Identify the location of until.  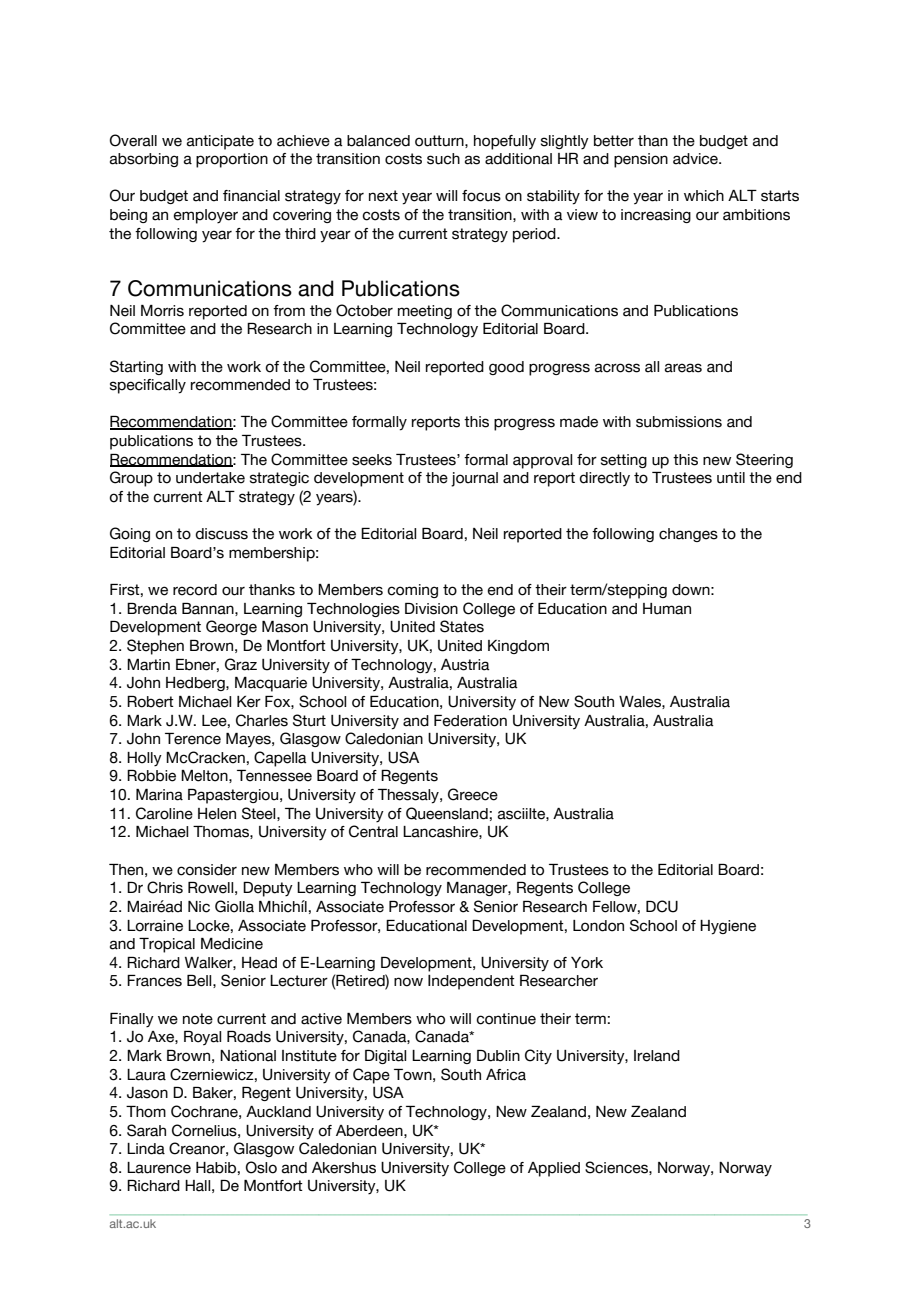
(731, 478).
